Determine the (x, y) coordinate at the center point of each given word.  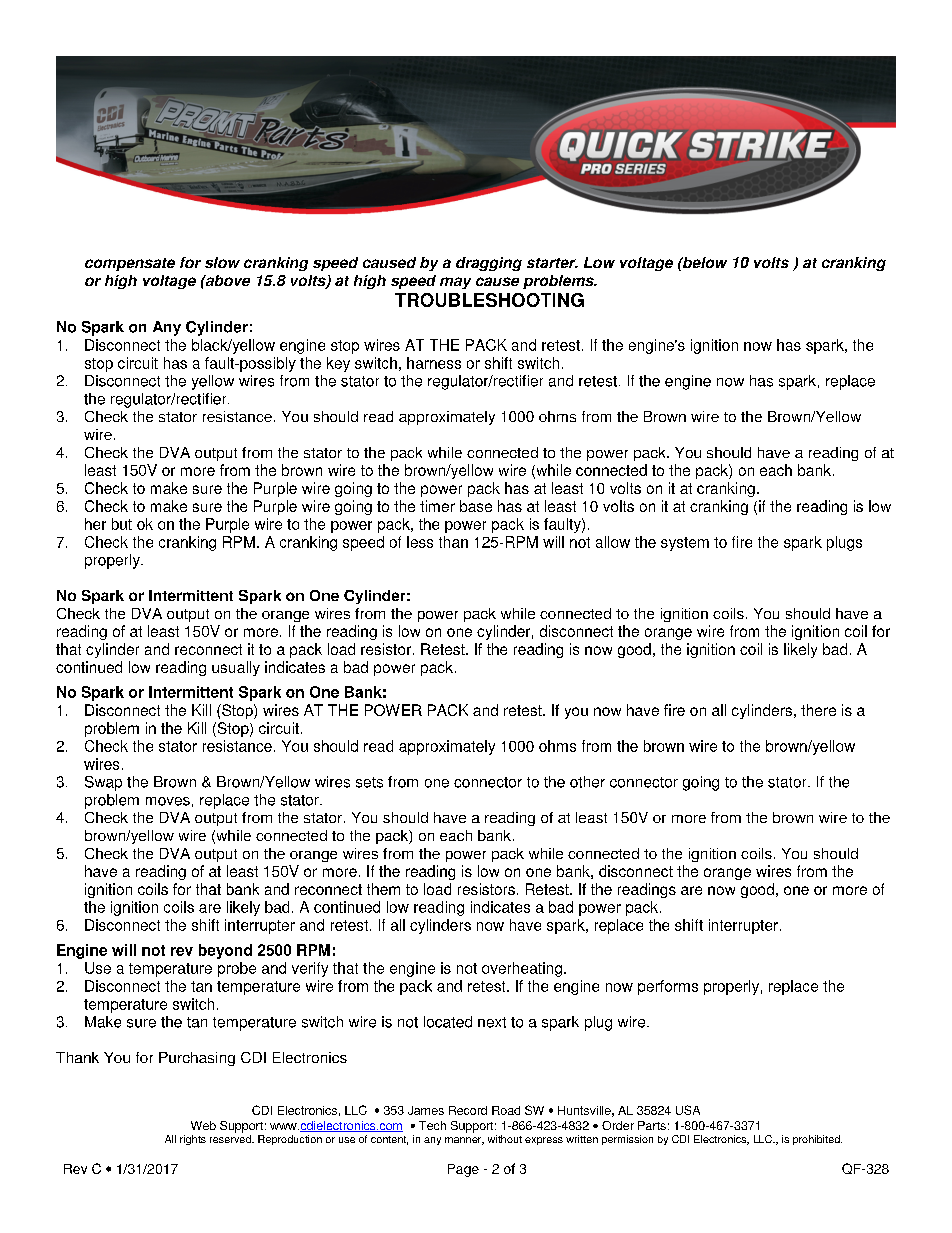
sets (369, 782)
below (704, 262)
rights (193, 1140)
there (818, 710)
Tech (432, 1125)
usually (236, 668)
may (455, 283)
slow (222, 262)
